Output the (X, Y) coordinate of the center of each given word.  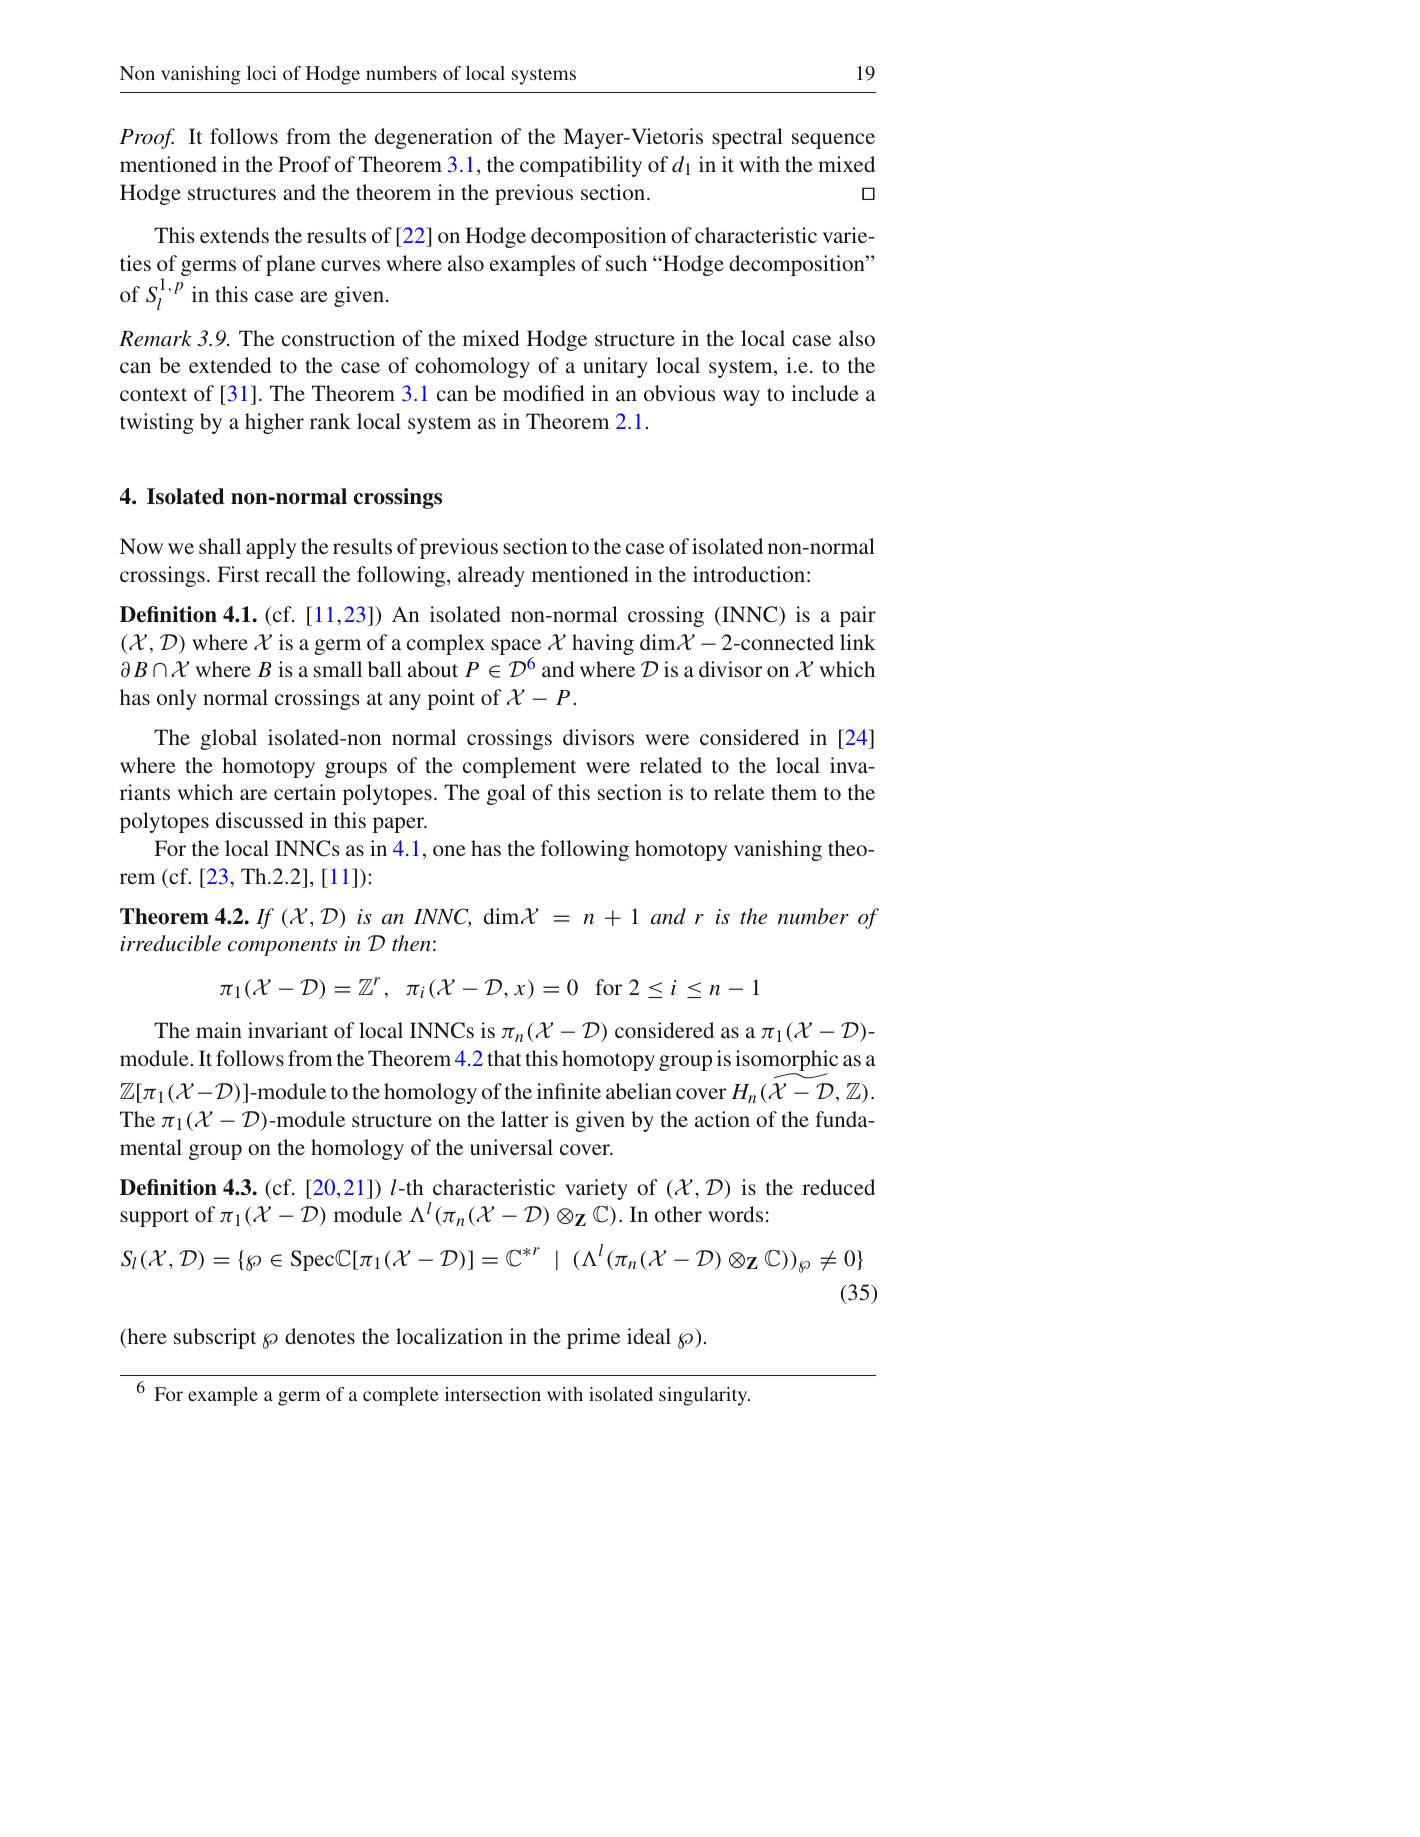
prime (593, 1338)
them (794, 792)
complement (519, 767)
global (228, 739)
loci (262, 73)
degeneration (434, 138)
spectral (747, 138)
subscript (215, 1338)
